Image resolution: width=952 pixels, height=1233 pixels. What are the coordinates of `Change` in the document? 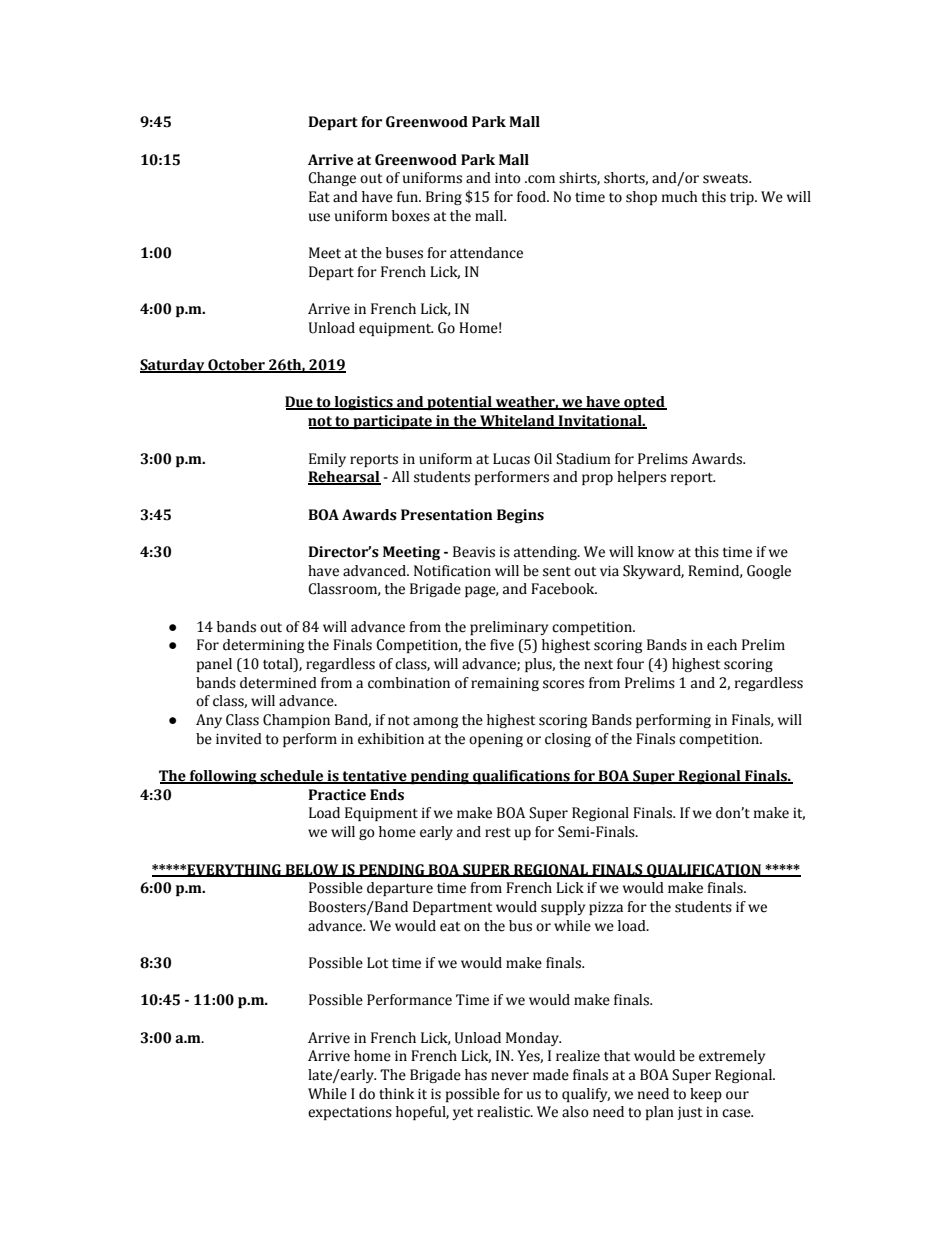 It's located at (332, 179).
